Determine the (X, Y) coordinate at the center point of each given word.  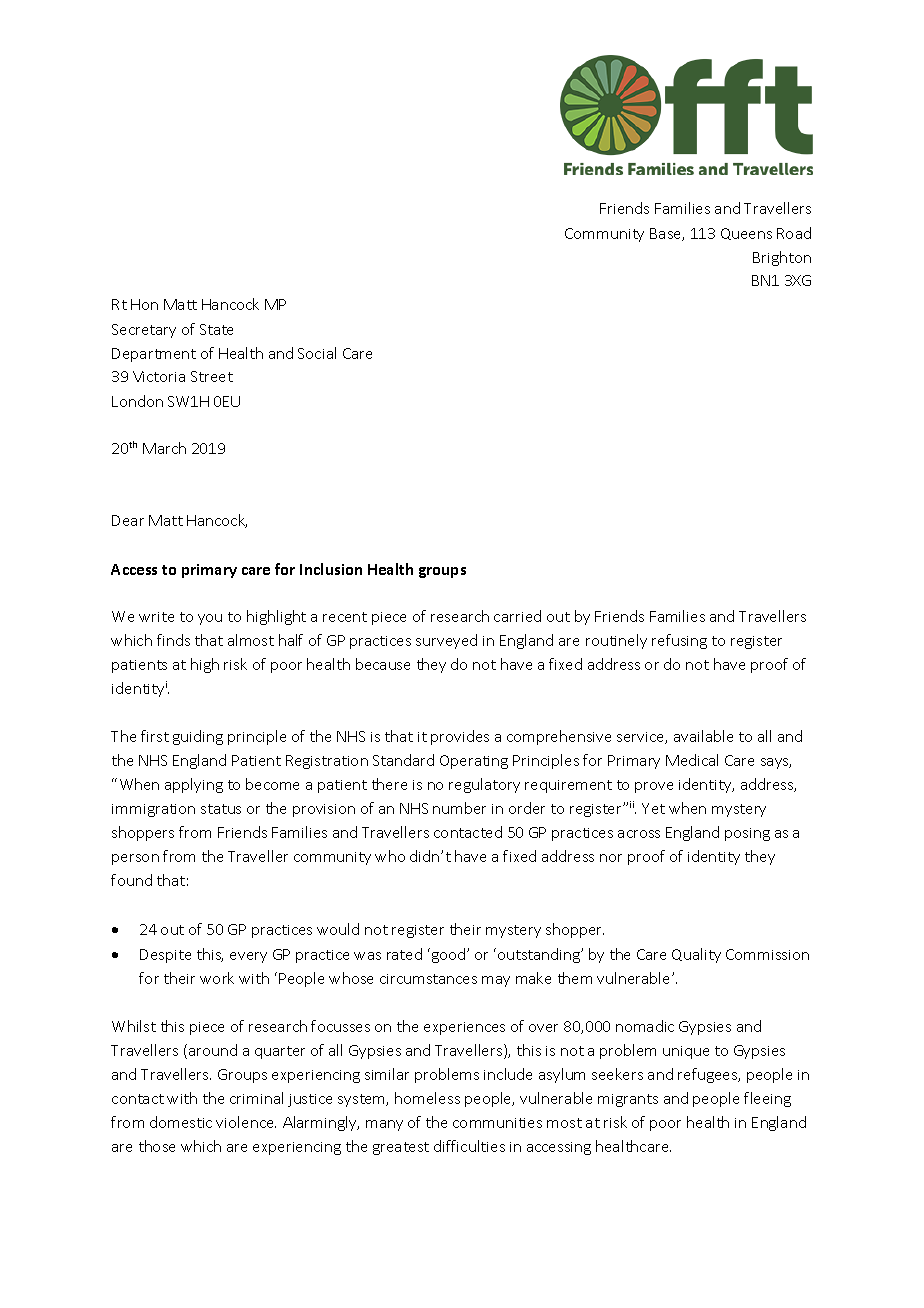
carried (517, 616)
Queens (746, 234)
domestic (181, 1122)
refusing (679, 641)
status (221, 809)
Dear (128, 520)
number (459, 808)
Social (317, 353)
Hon (144, 304)
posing (747, 834)
